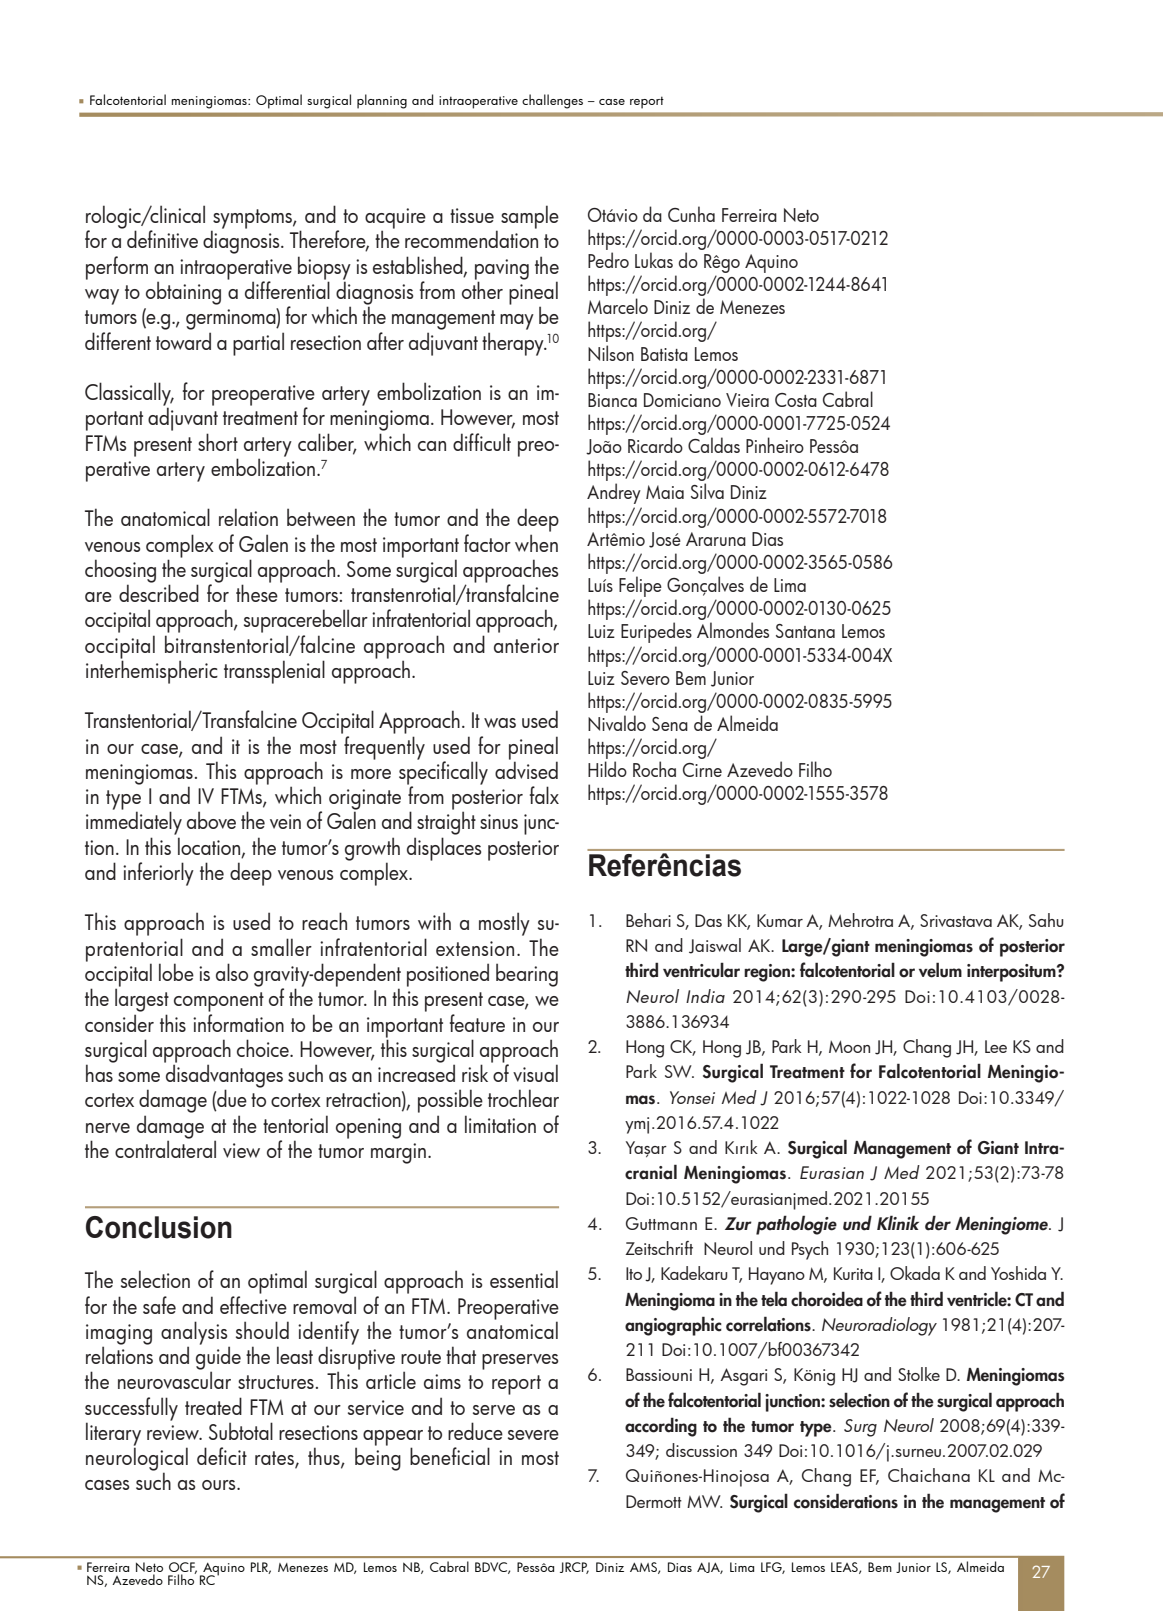  Describe the element at coordinates (533, 1435) in the document. I see `severe` at that location.
